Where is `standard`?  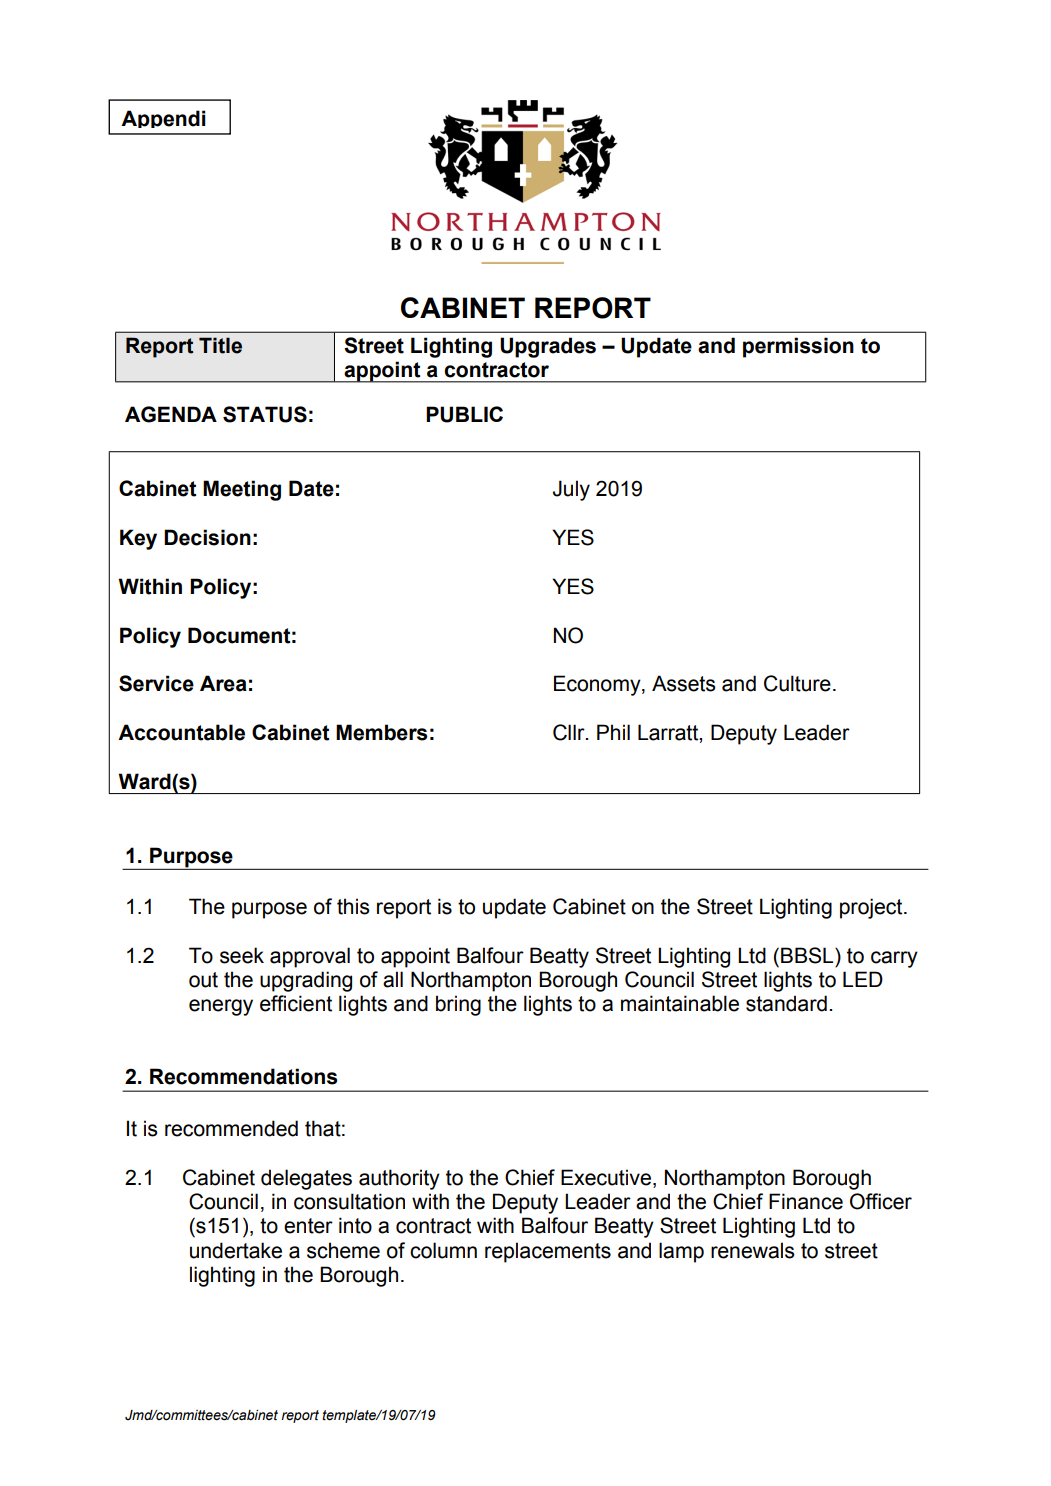
standard is located at coordinates (786, 1003).
